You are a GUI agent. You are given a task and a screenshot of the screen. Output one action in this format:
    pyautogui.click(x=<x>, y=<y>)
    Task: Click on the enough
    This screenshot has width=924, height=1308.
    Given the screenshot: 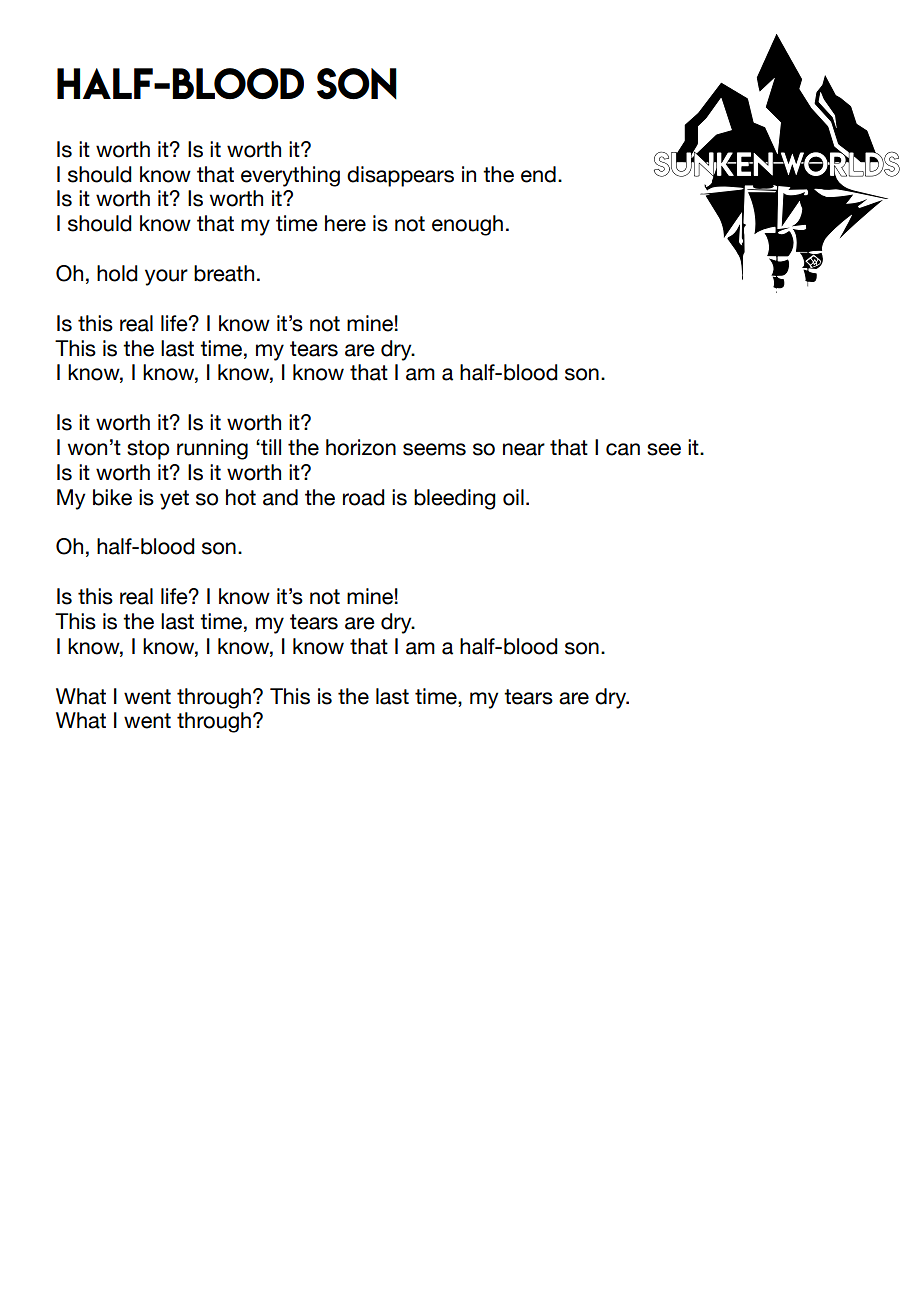 What is the action you would take?
    pyautogui.click(x=467, y=225)
